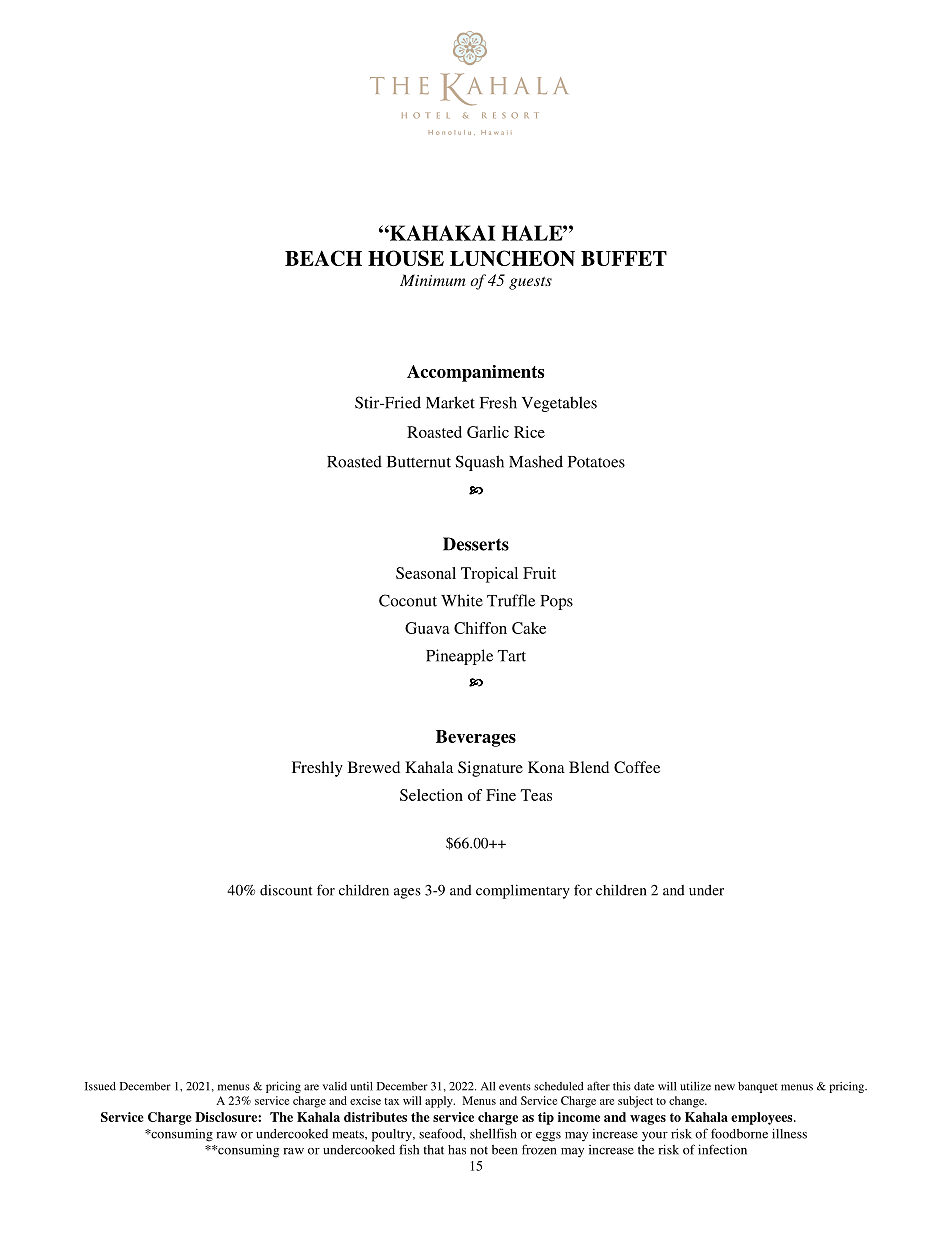 This screenshot has height=1233, width=952. I want to click on BUFFET, so click(624, 258).
